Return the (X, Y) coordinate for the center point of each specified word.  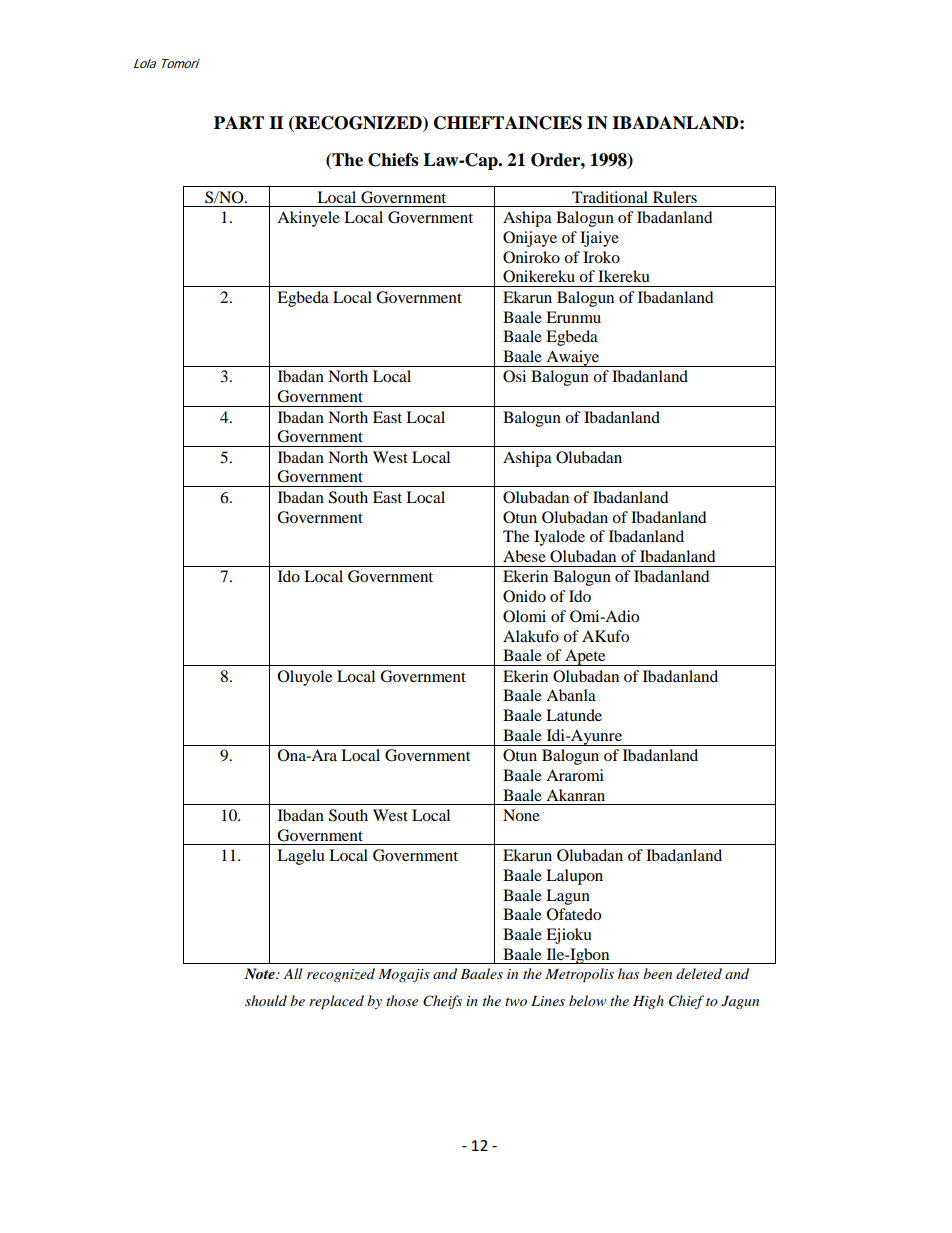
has (628, 973)
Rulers (675, 197)
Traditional (610, 197)
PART (239, 122)
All (292, 973)
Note (260, 973)
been (657, 973)
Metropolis (579, 975)
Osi (514, 376)
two (516, 1002)
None (521, 815)
